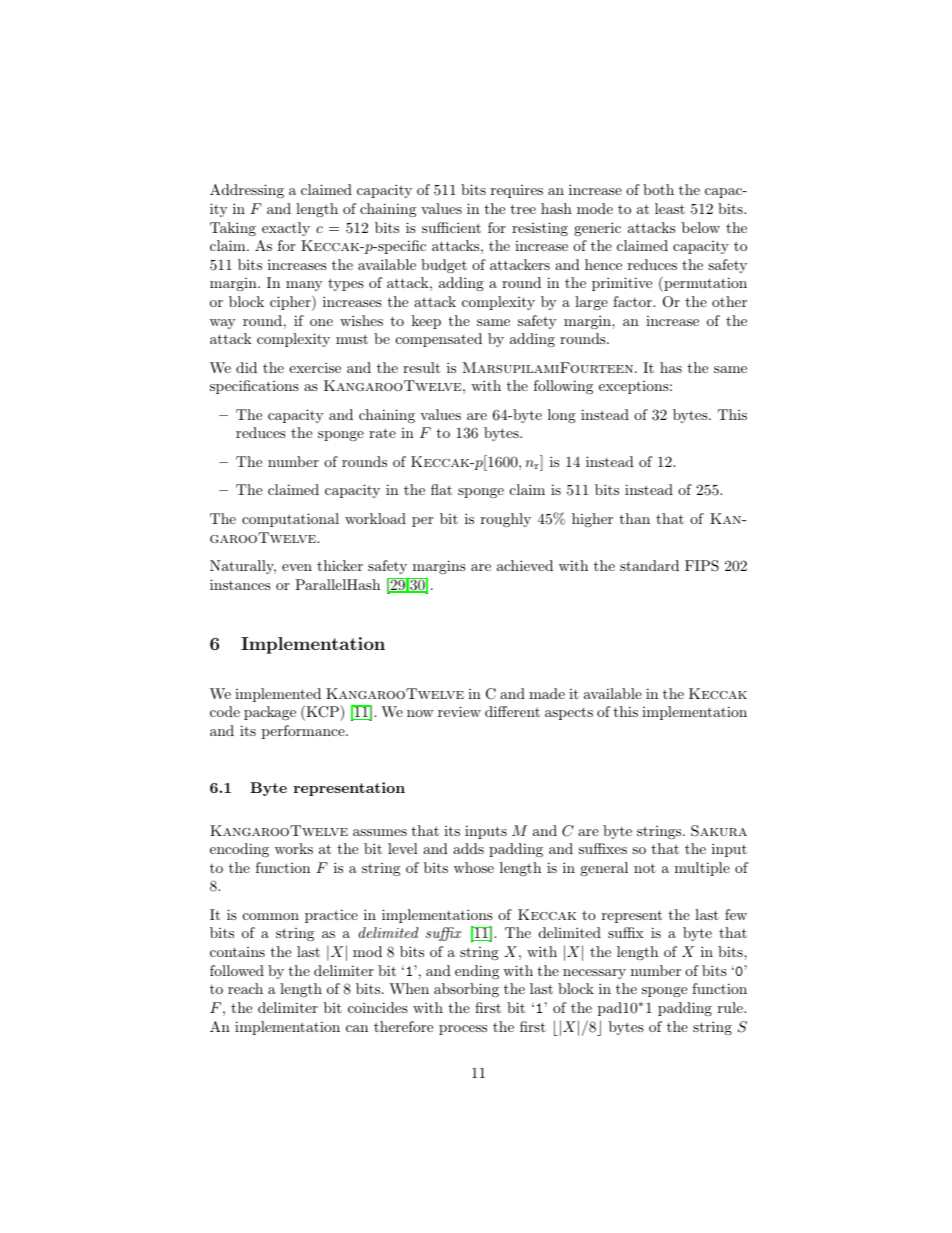 The height and width of the screenshot is (1233, 952). What do you see at coordinates (286, 229) in the screenshot?
I see `exactly` at bounding box center [286, 229].
